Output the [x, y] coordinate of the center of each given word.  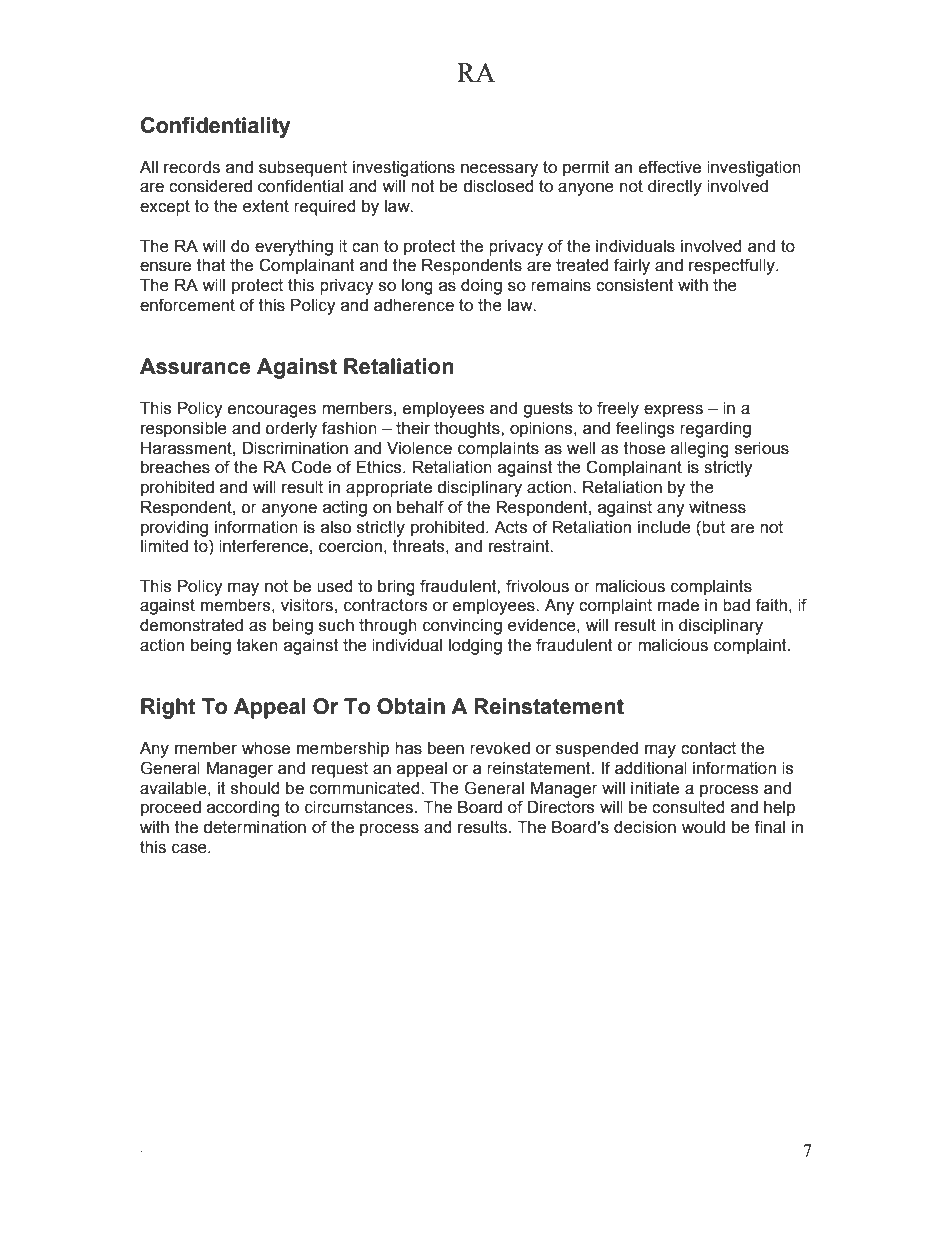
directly [675, 188]
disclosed [498, 186]
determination [254, 827]
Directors [561, 807]
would [703, 827]
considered [210, 186]
